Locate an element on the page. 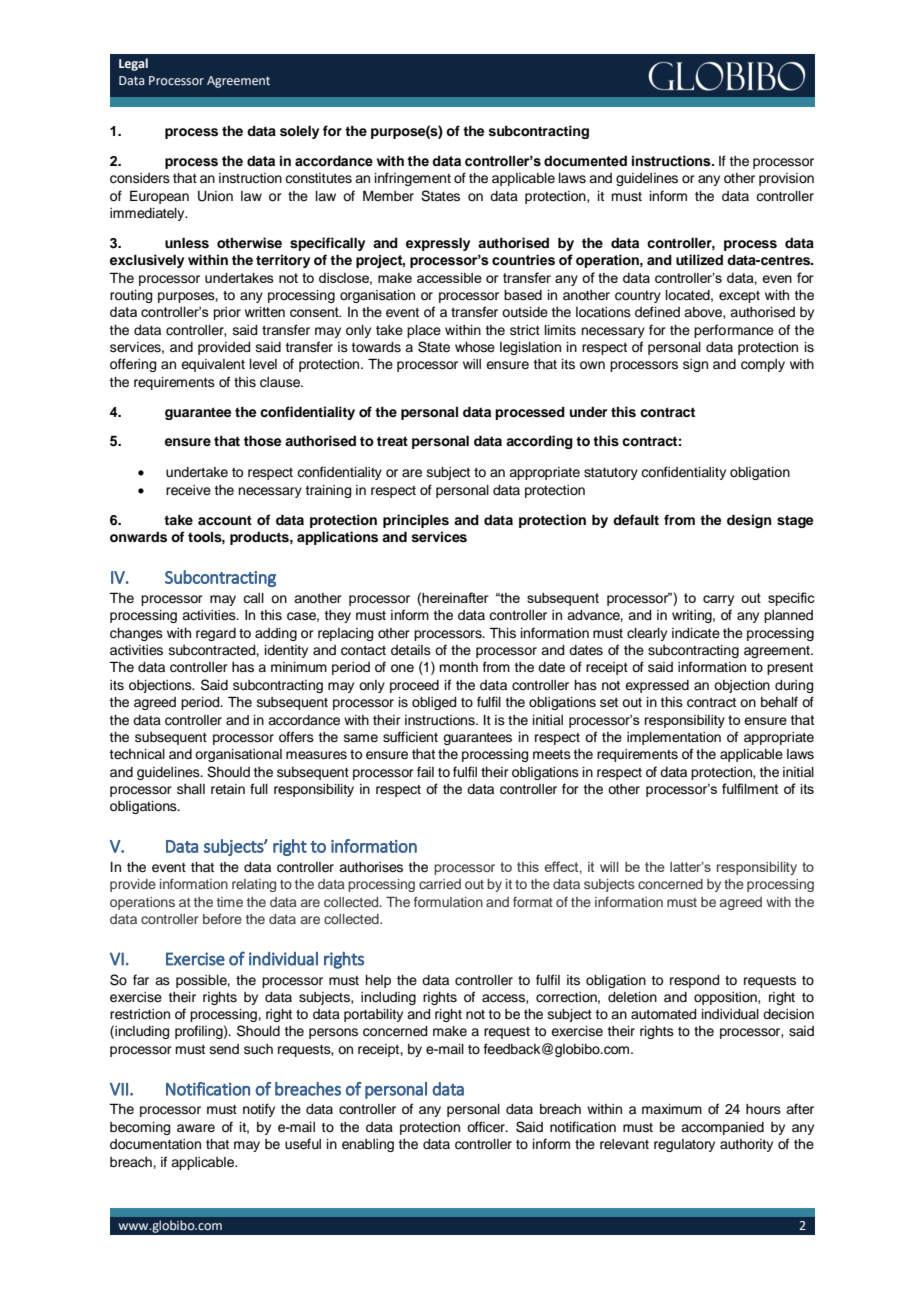 This image has height=1308, width=924. accompanied is located at coordinates (722, 1128).
